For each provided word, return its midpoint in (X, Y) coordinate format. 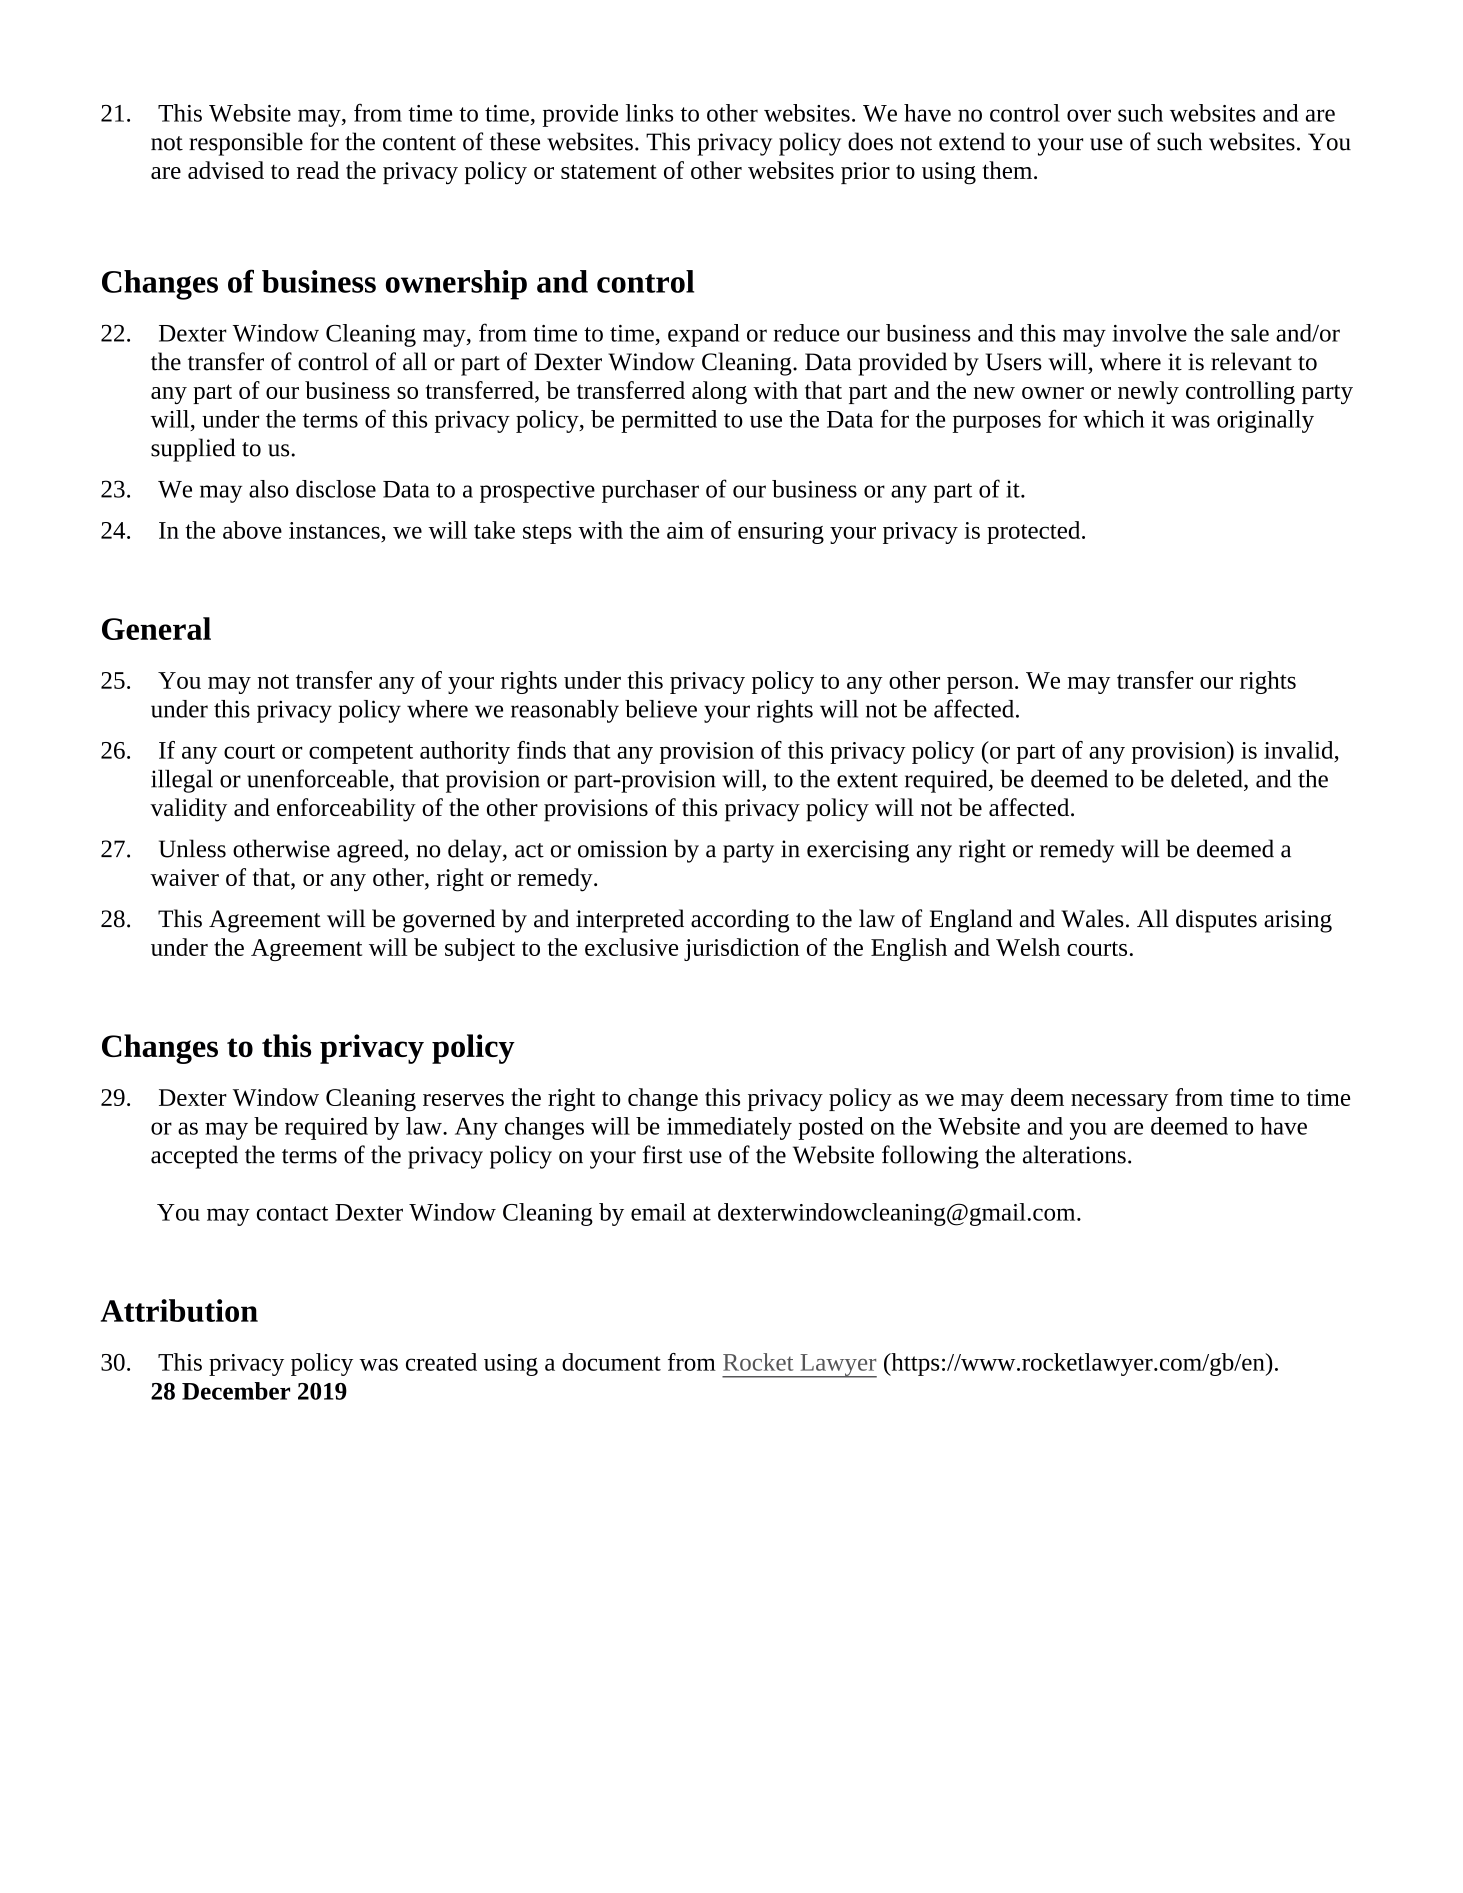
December (236, 1391)
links (649, 113)
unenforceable (319, 778)
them (1009, 170)
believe (661, 709)
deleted (1208, 779)
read (318, 170)
